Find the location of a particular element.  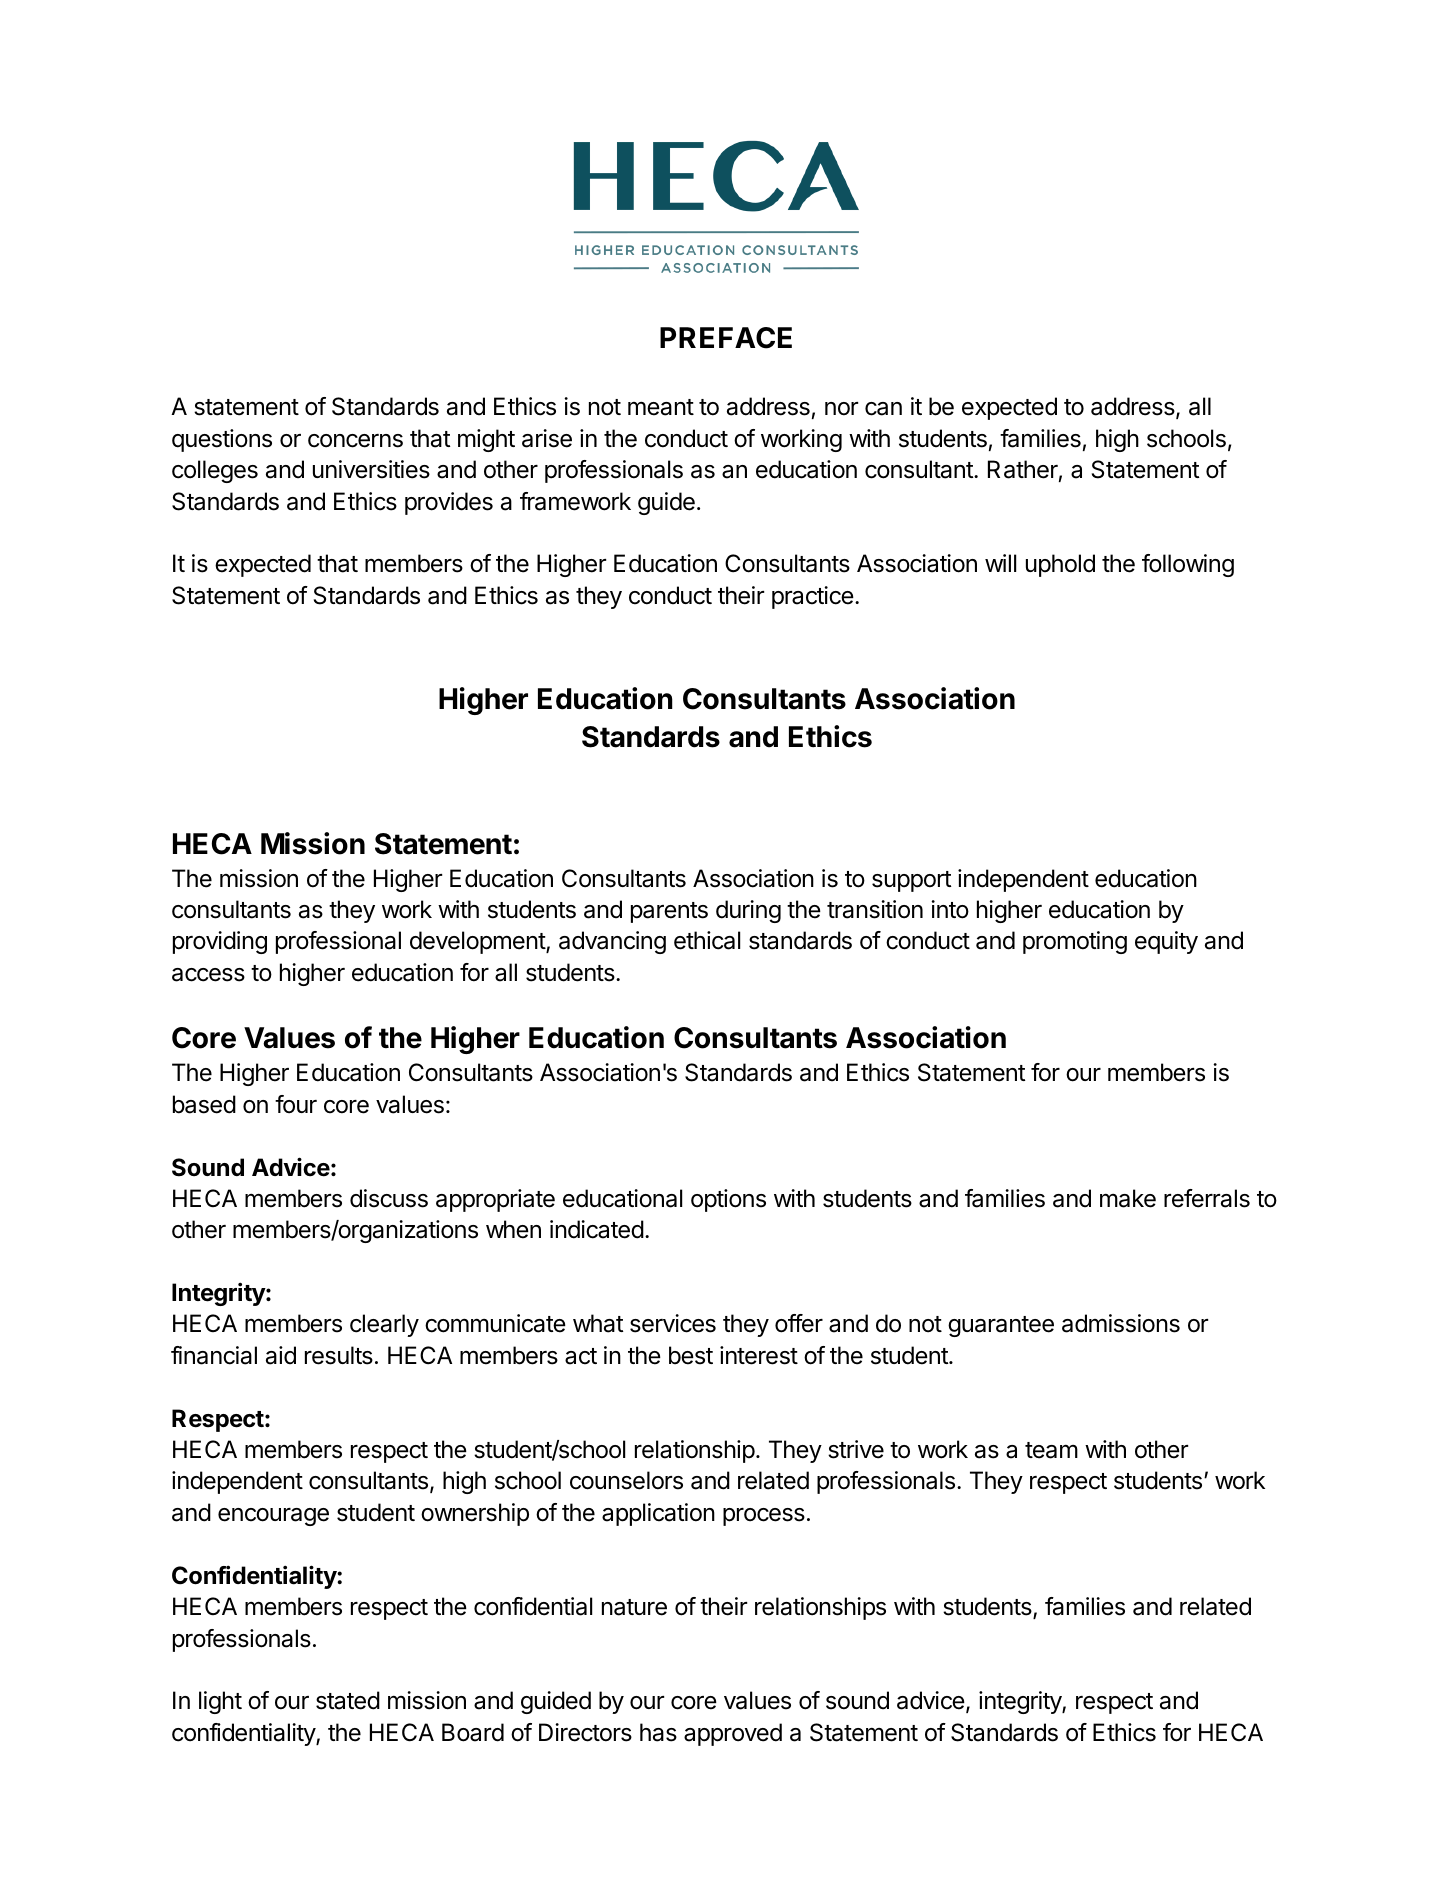

stated is located at coordinates (348, 1700).
